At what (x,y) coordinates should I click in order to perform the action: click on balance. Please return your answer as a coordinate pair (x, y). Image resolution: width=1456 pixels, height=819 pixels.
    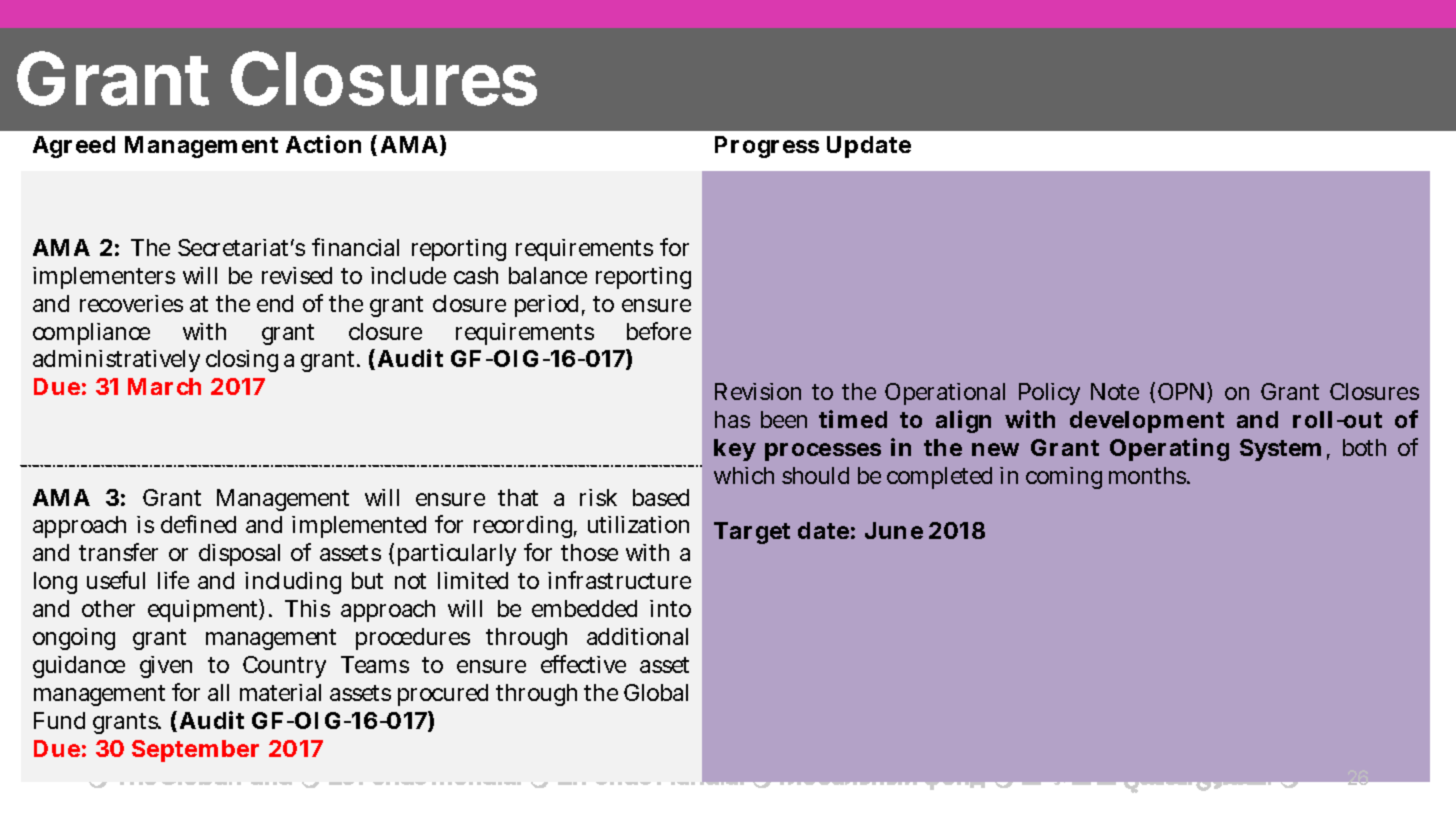
    Looking at the image, I should click on (548, 275).
